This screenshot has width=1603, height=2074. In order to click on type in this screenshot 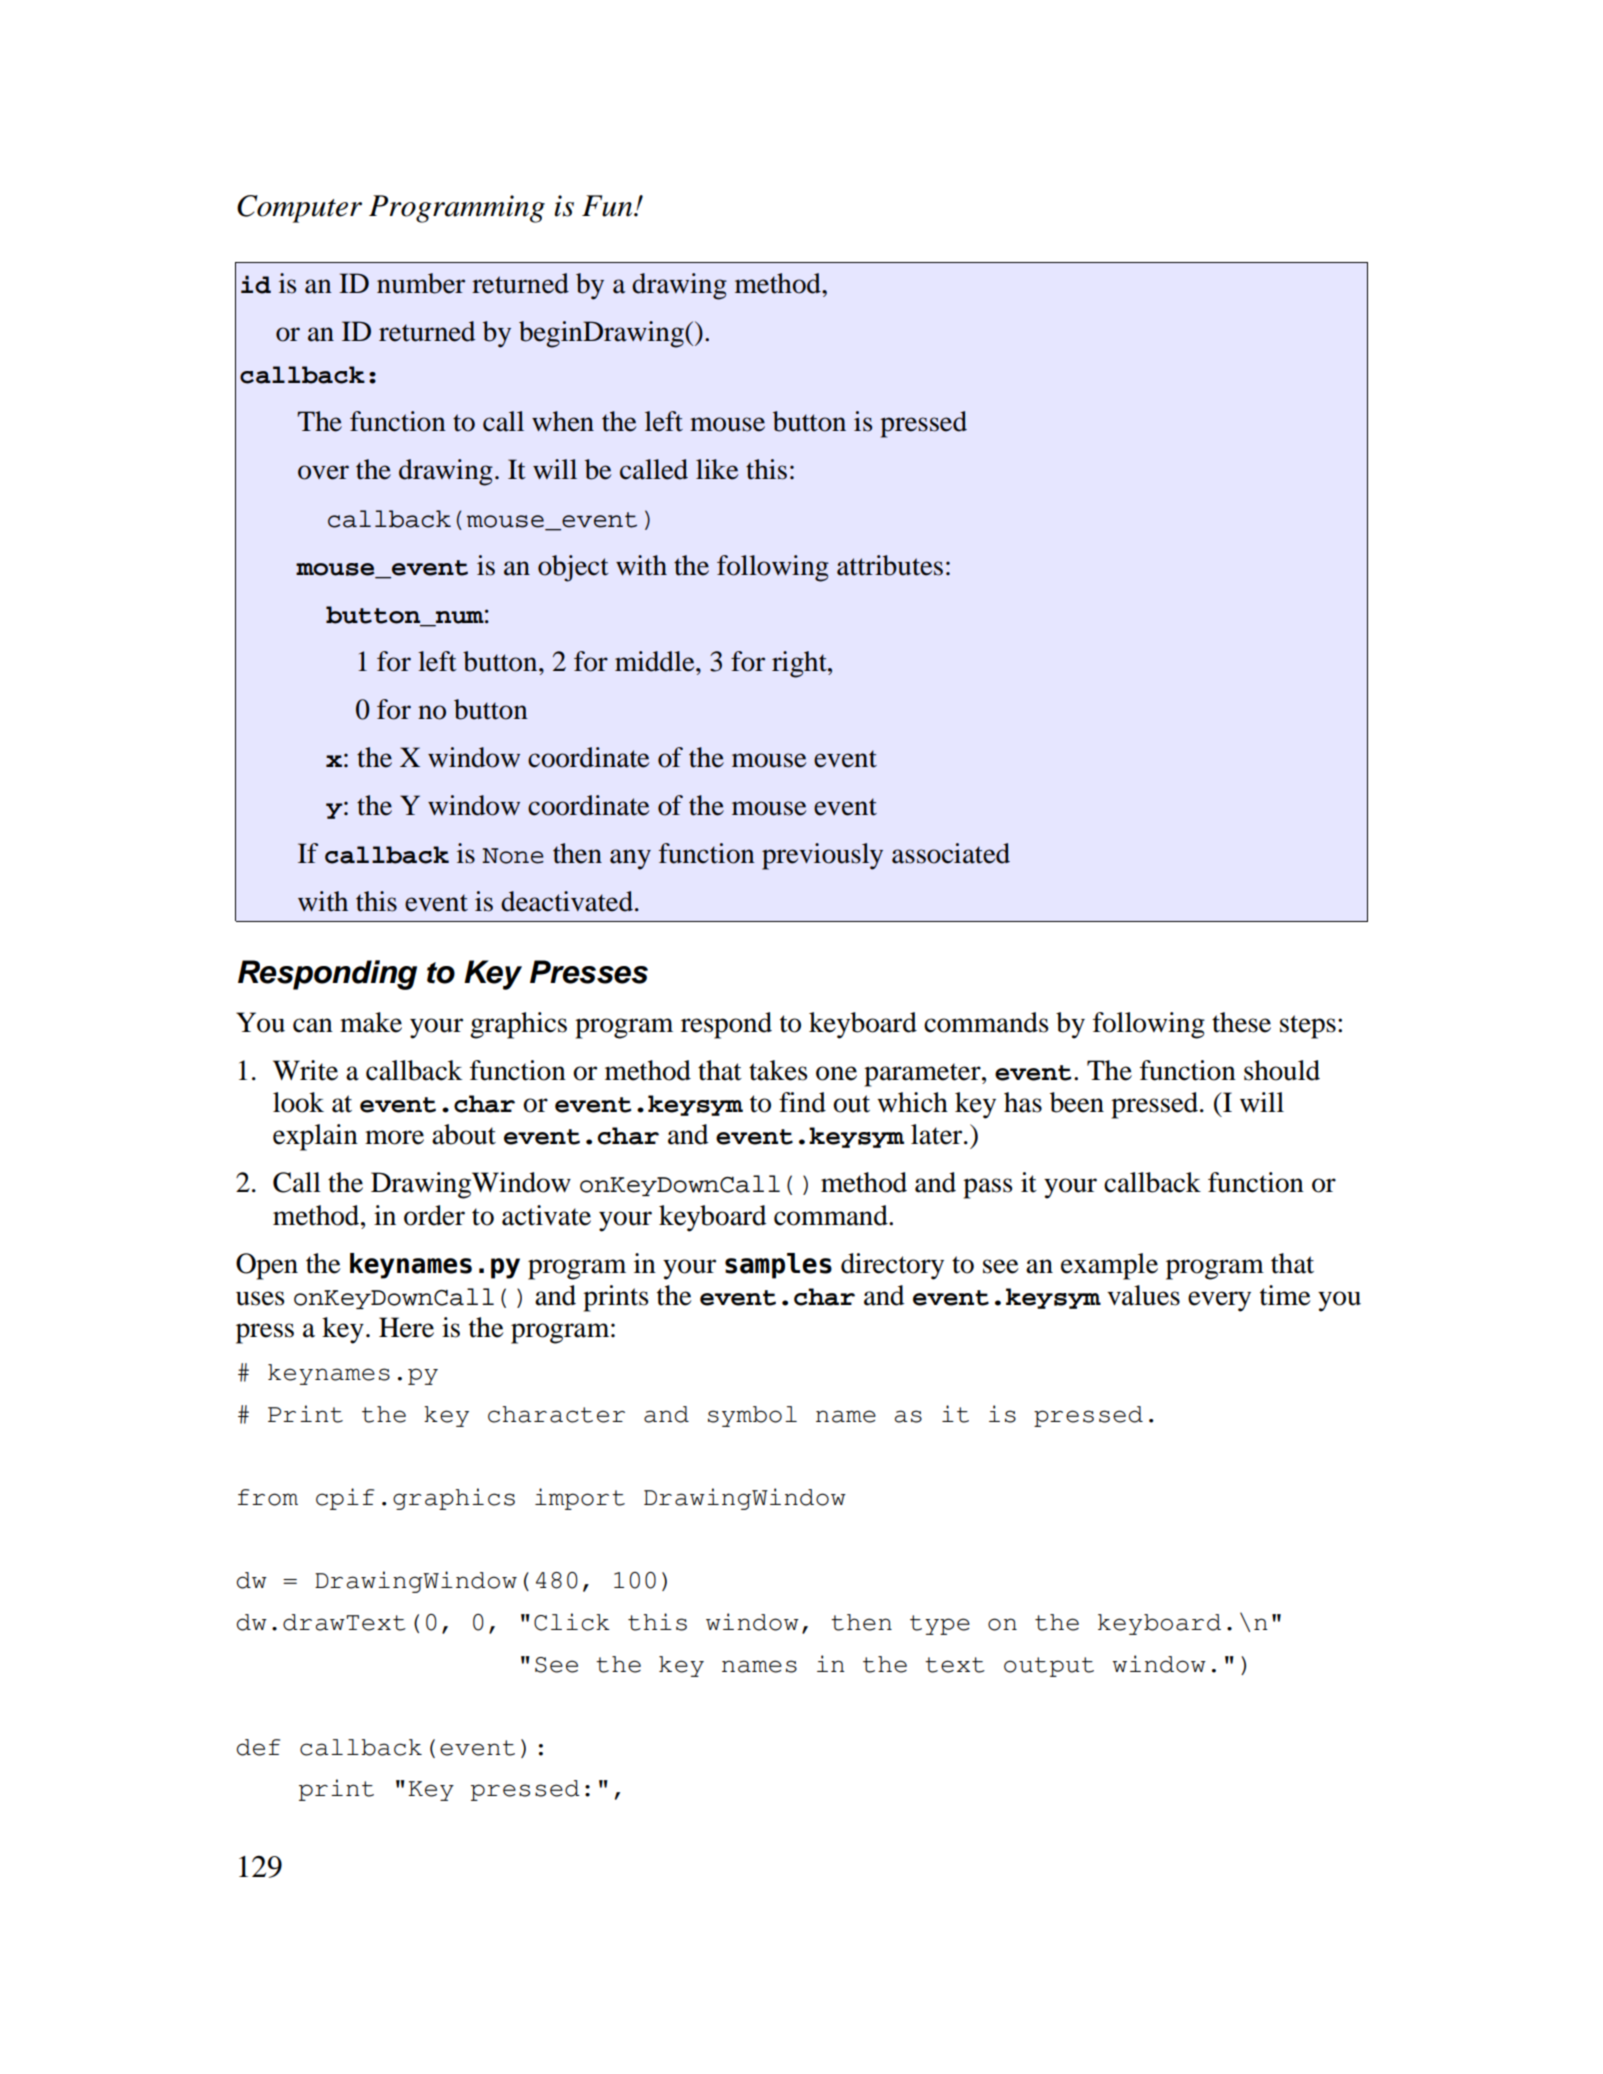, I will do `click(940, 1625)`.
